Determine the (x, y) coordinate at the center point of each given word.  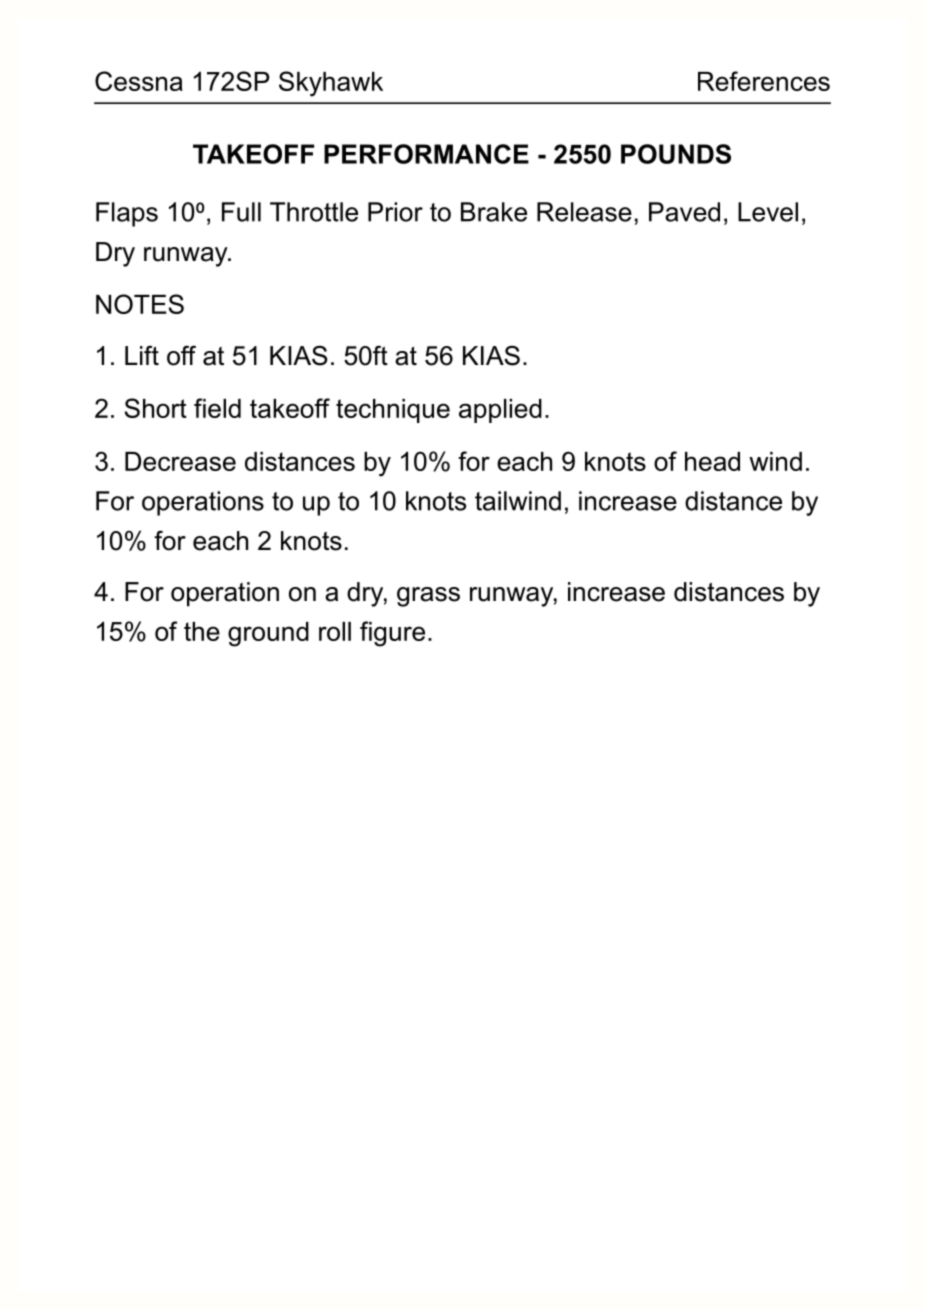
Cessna (139, 81)
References (764, 81)
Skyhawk (331, 84)
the (202, 631)
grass (428, 597)
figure (392, 634)
